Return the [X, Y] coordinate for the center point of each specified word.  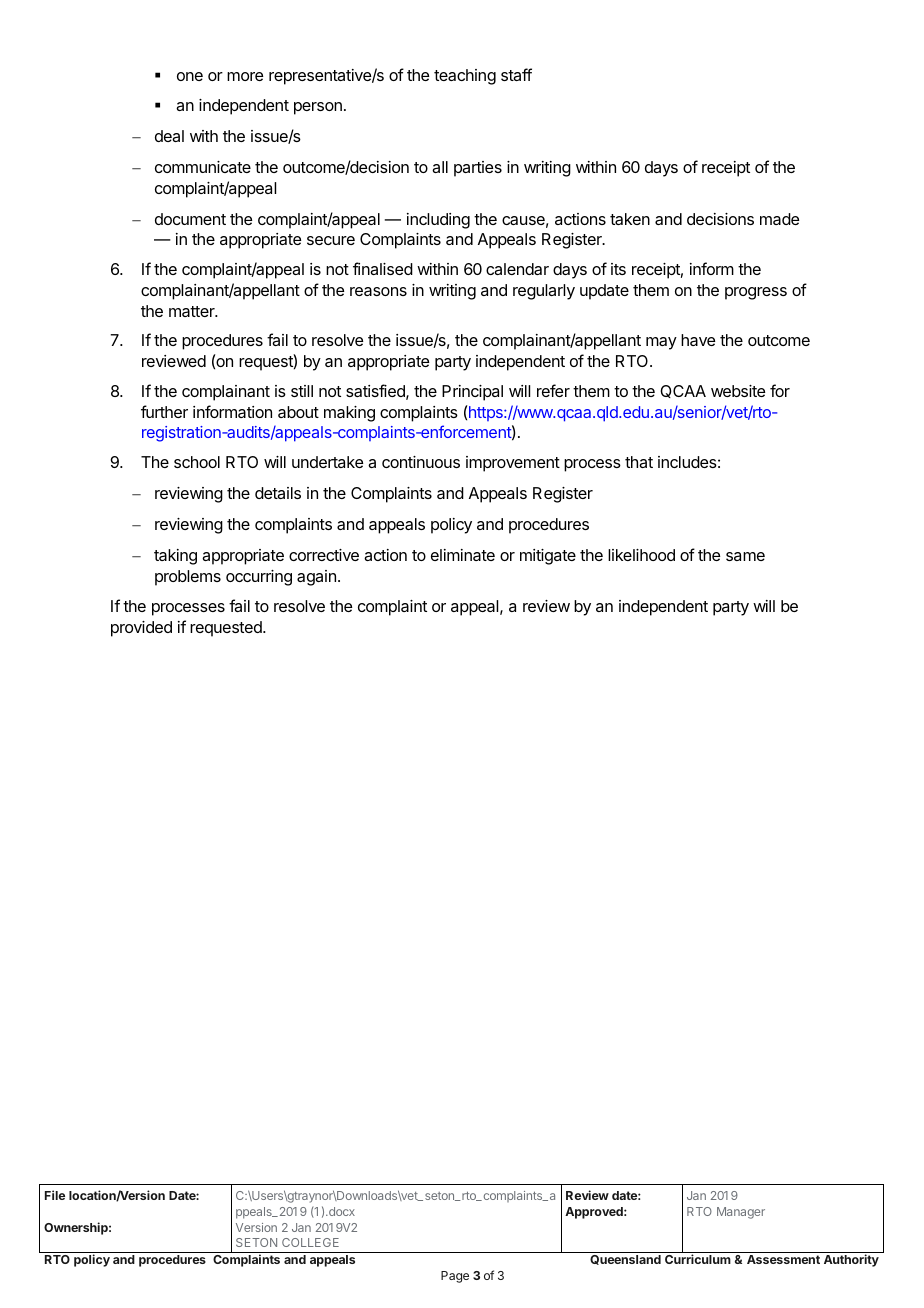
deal [169, 136]
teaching [465, 77]
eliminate [463, 555]
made [779, 219]
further [164, 411]
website [738, 391]
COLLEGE [310, 1242]
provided [141, 629]
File [55, 1195]
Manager [741, 1213]
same [745, 556]
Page [455, 1277]
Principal [472, 393]
